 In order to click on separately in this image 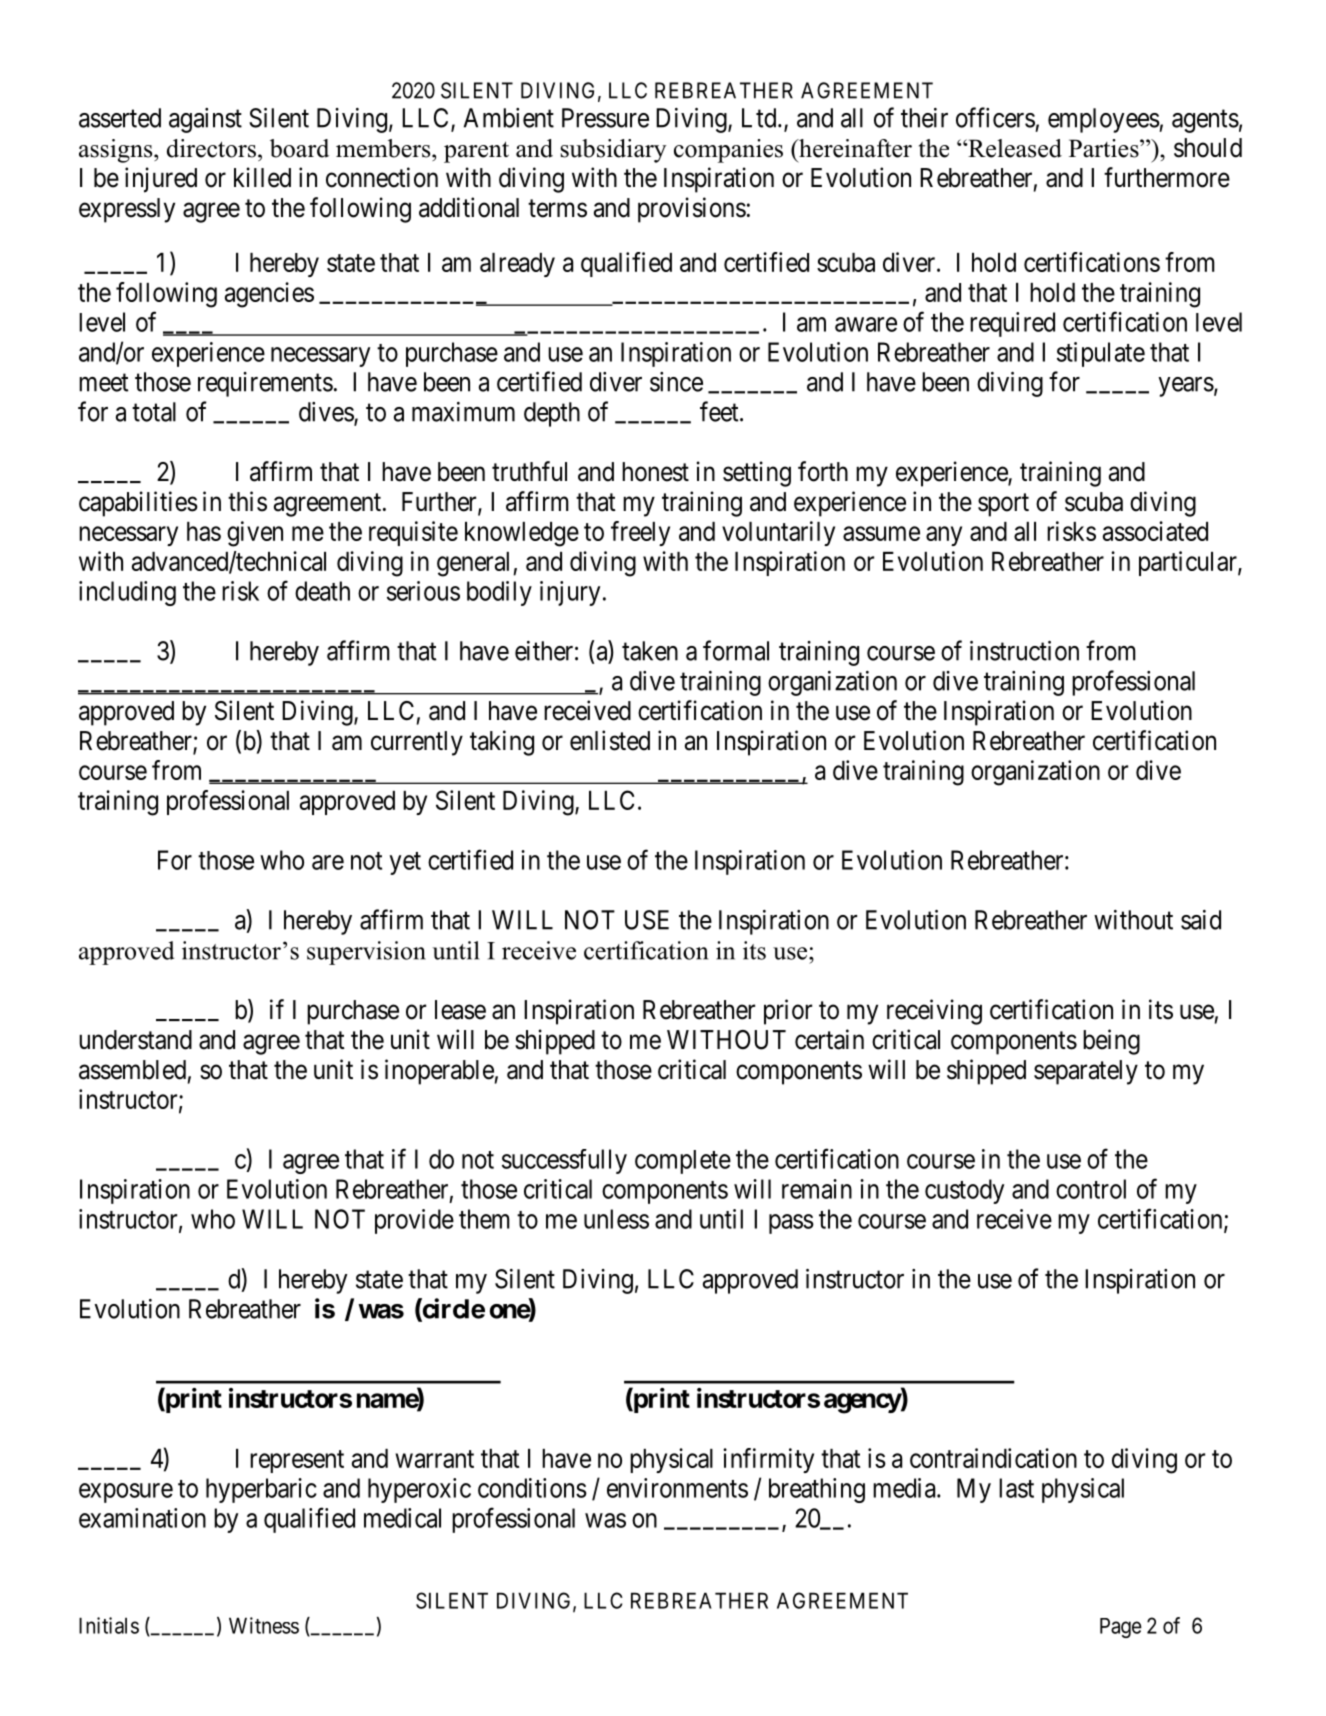, I will do `click(1086, 1072)`.
